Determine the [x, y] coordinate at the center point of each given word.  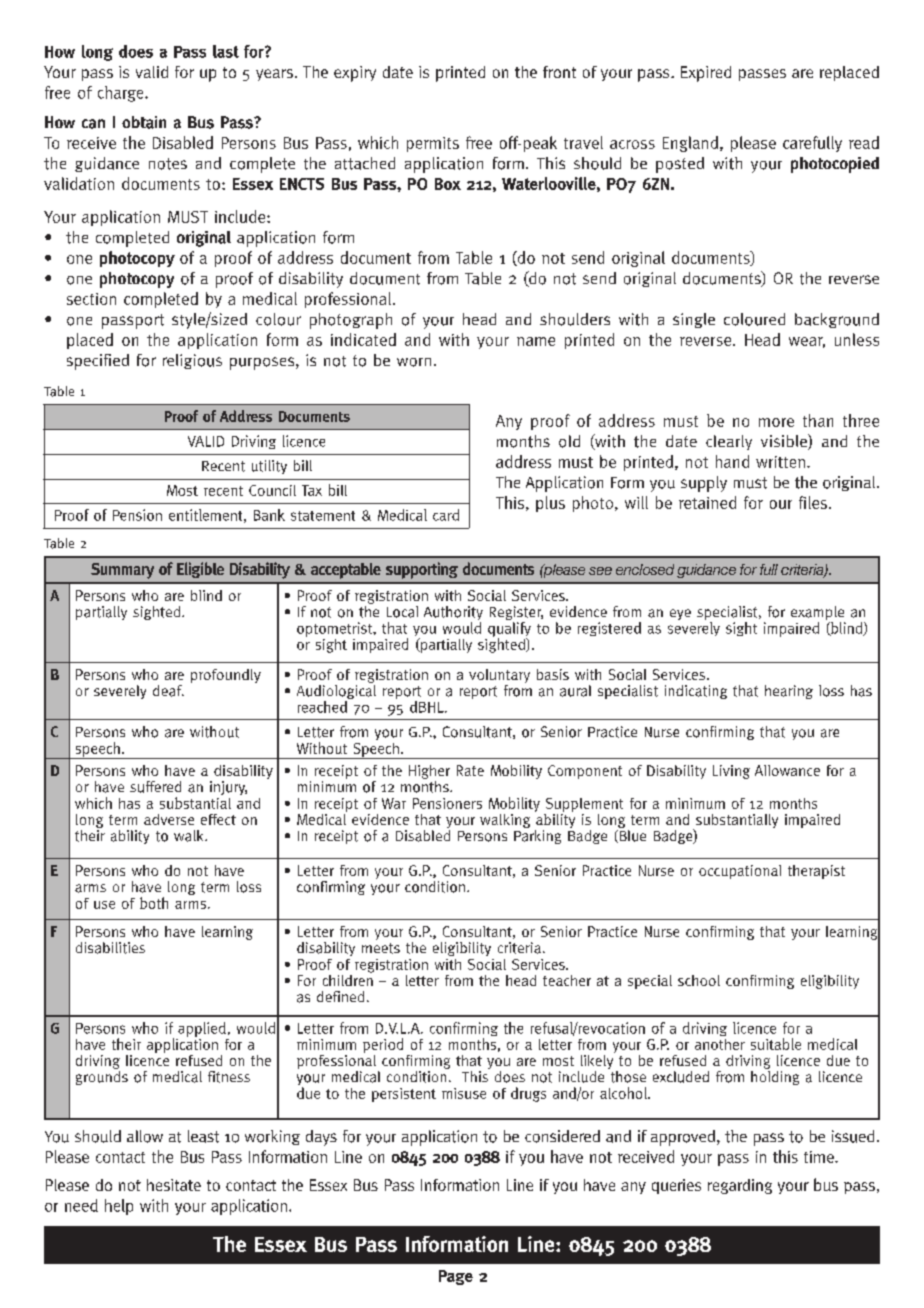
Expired [706, 74]
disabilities [110, 948]
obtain [144, 122]
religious [192, 361]
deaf [168, 691]
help [119, 1207]
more [776, 422]
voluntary [499, 677]
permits [433, 144]
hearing [789, 692]
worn [414, 362]
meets [381, 948]
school [699, 980]
